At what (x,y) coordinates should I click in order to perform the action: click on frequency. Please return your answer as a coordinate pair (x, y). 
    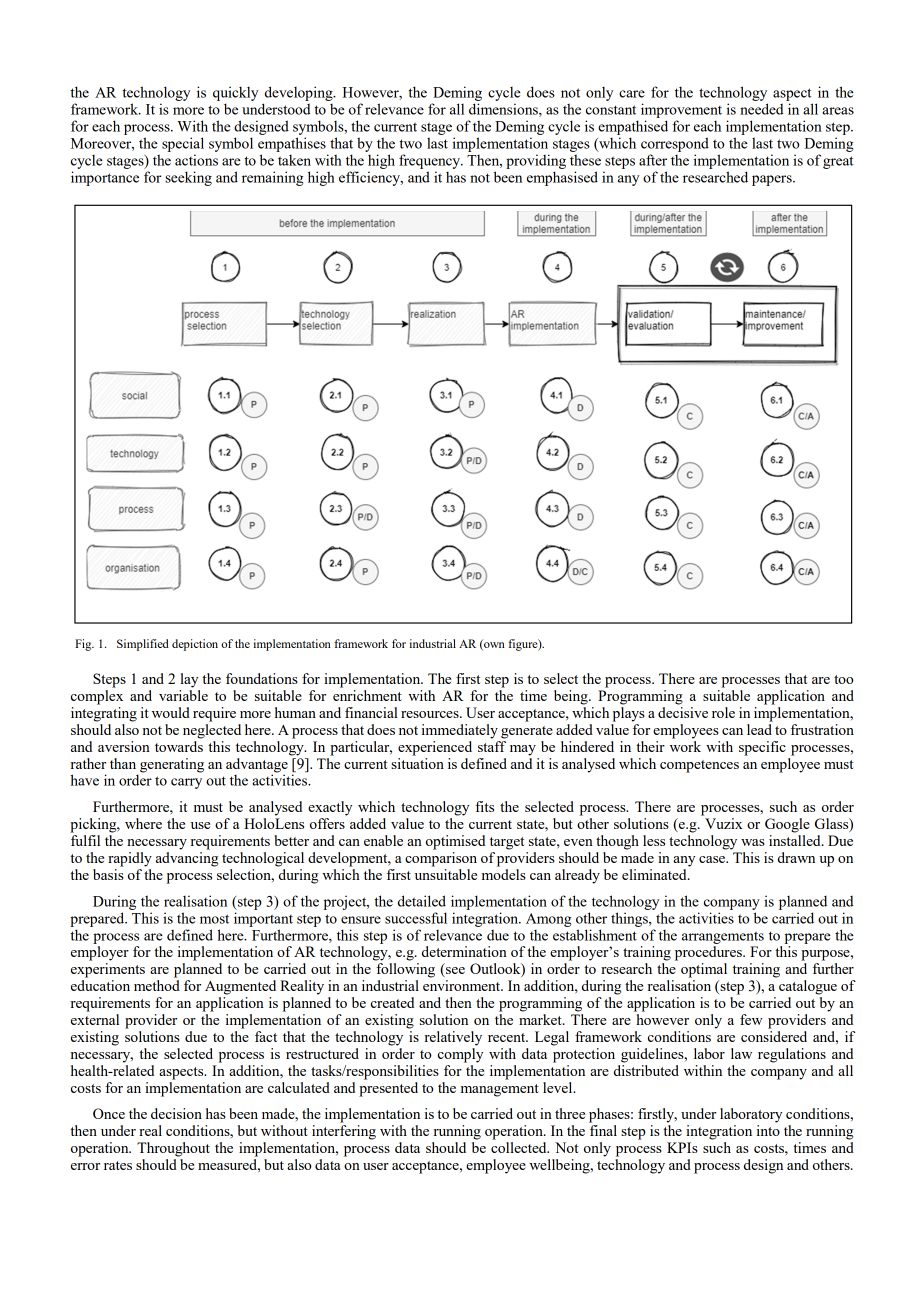
    Looking at the image, I should click on (431, 161).
